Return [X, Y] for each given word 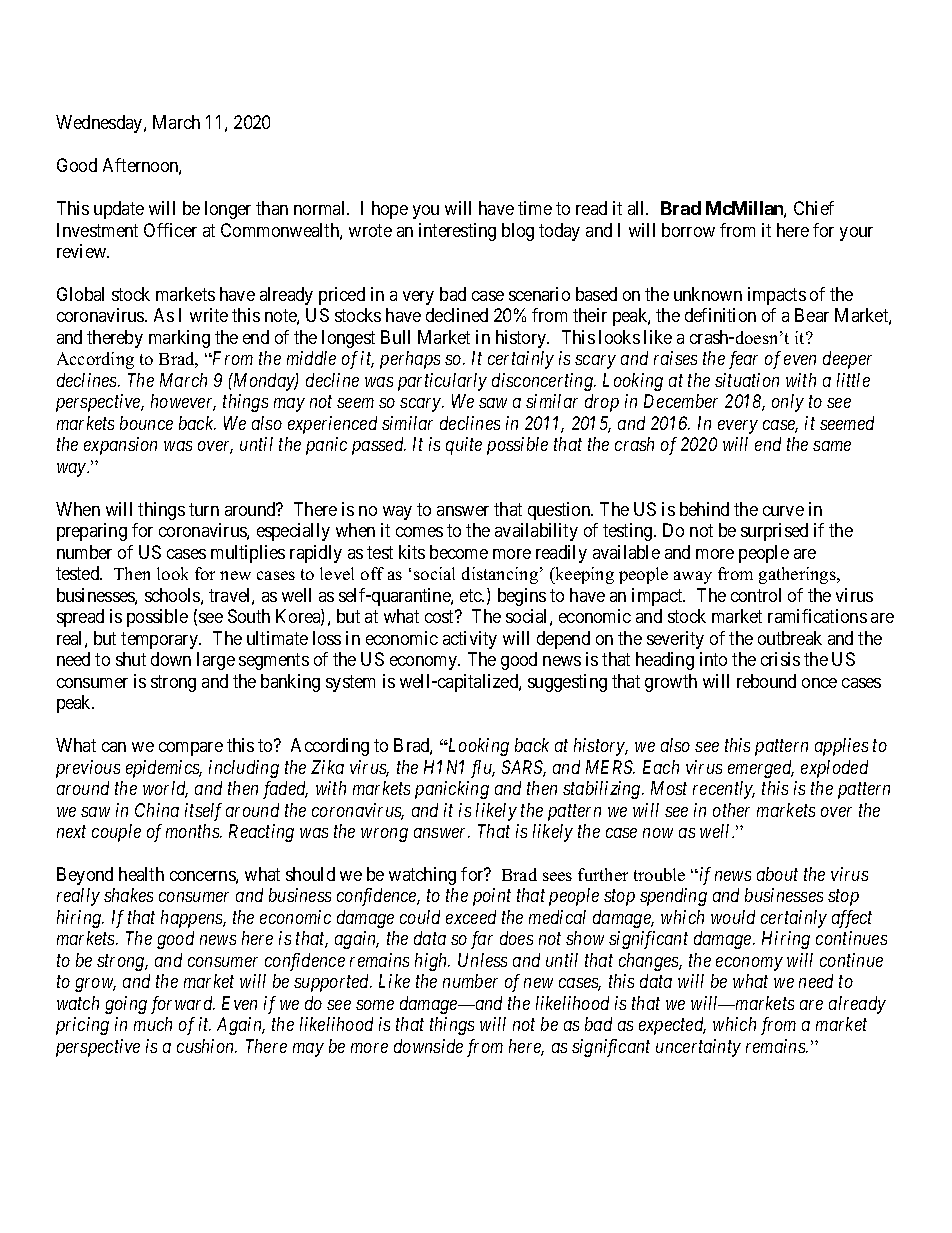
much [153, 1024]
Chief [814, 208]
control [756, 595]
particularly [442, 382]
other [731, 810]
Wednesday [100, 124]
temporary [161, 640]
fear [743, 360]
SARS [524, 768]
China [157, 810]
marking [179, 339]
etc [472, 595]
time [535, 208]
